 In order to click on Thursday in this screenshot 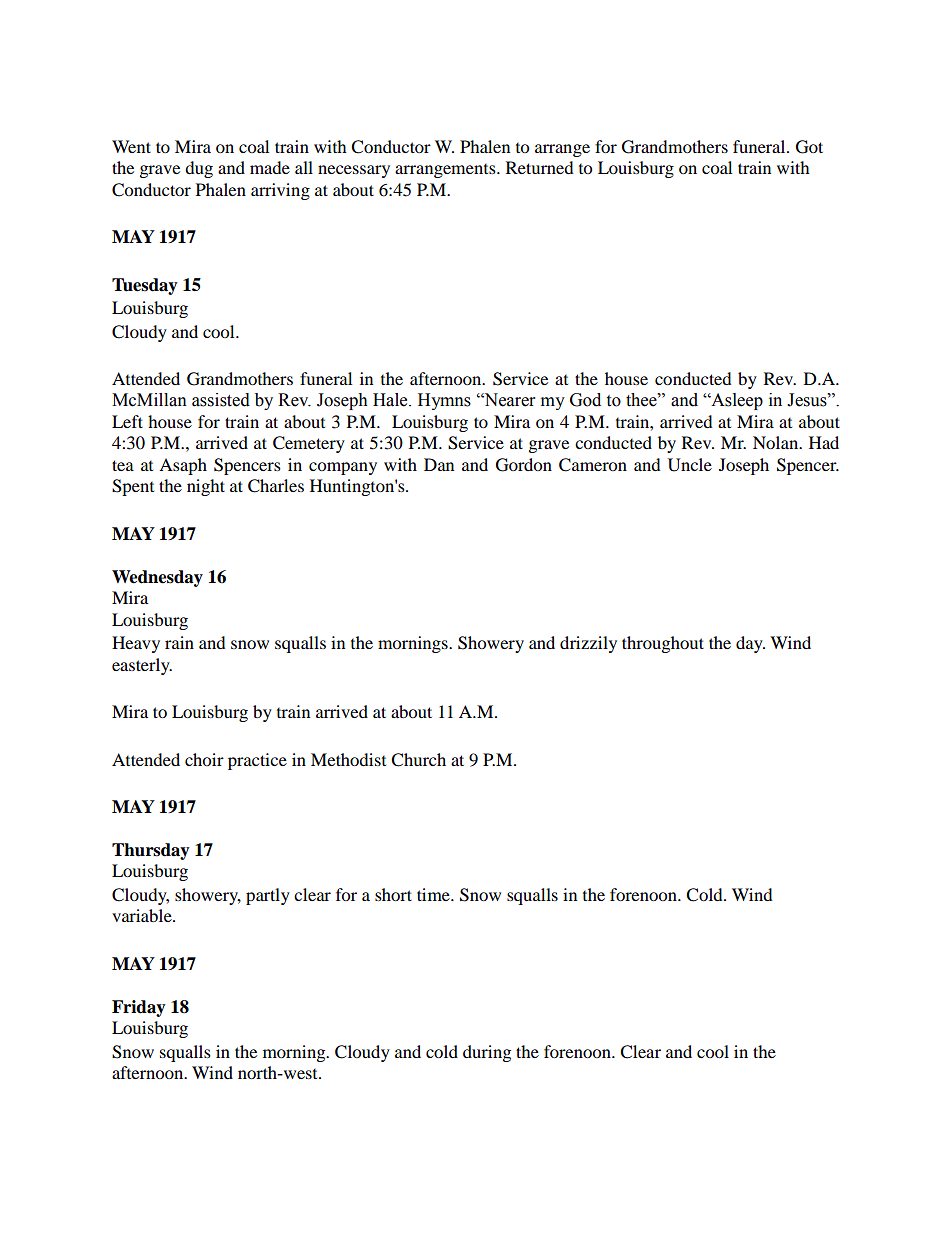, I will do `click(151, 851)`.
